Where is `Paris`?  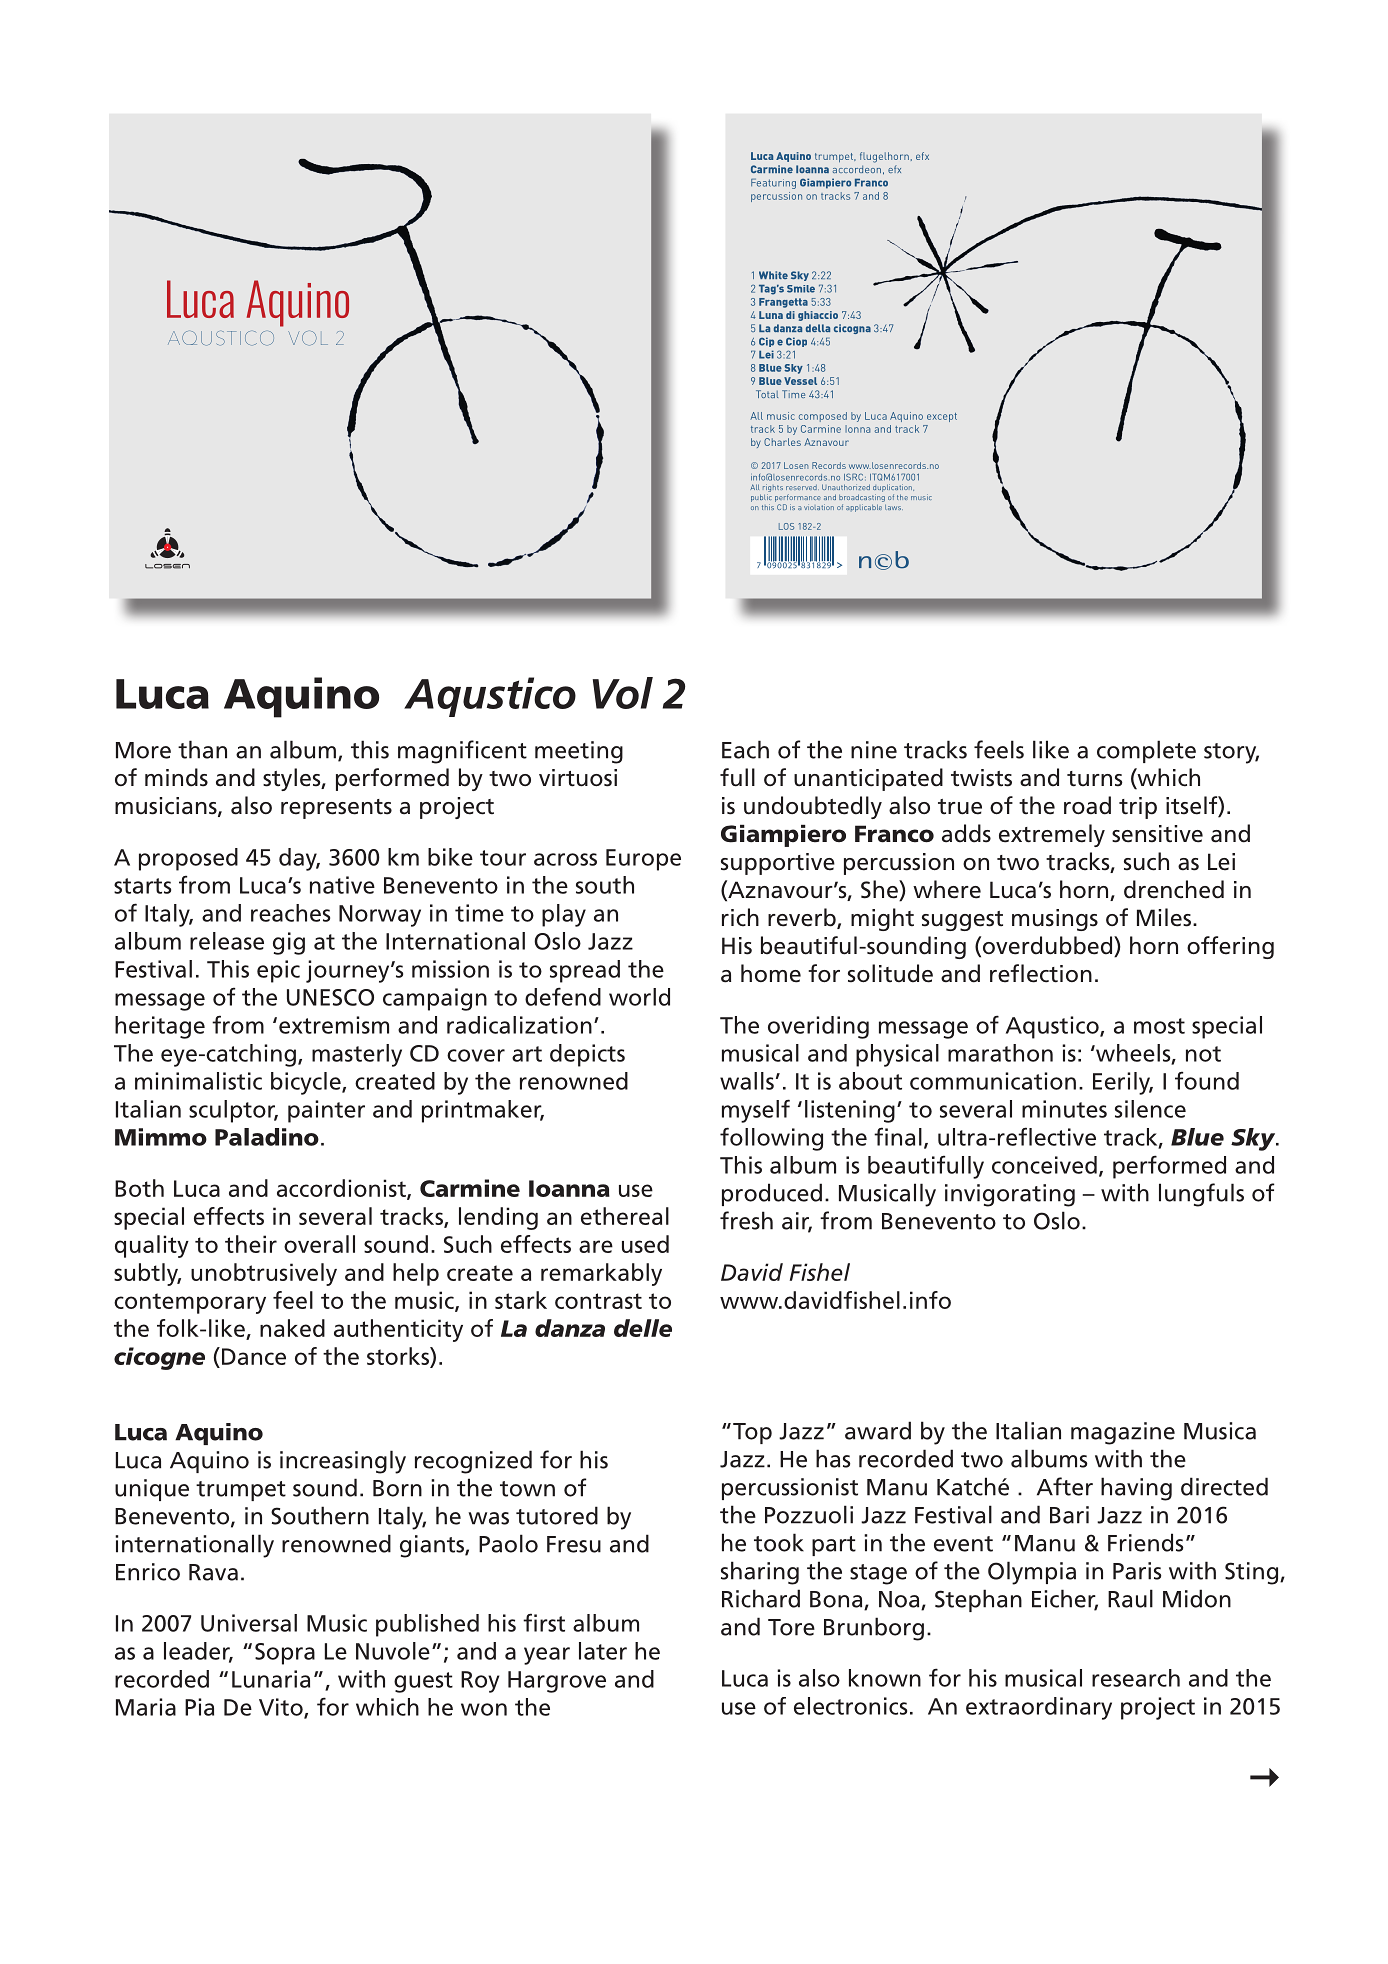 Paris is located at coordinates (1137, 1571).
